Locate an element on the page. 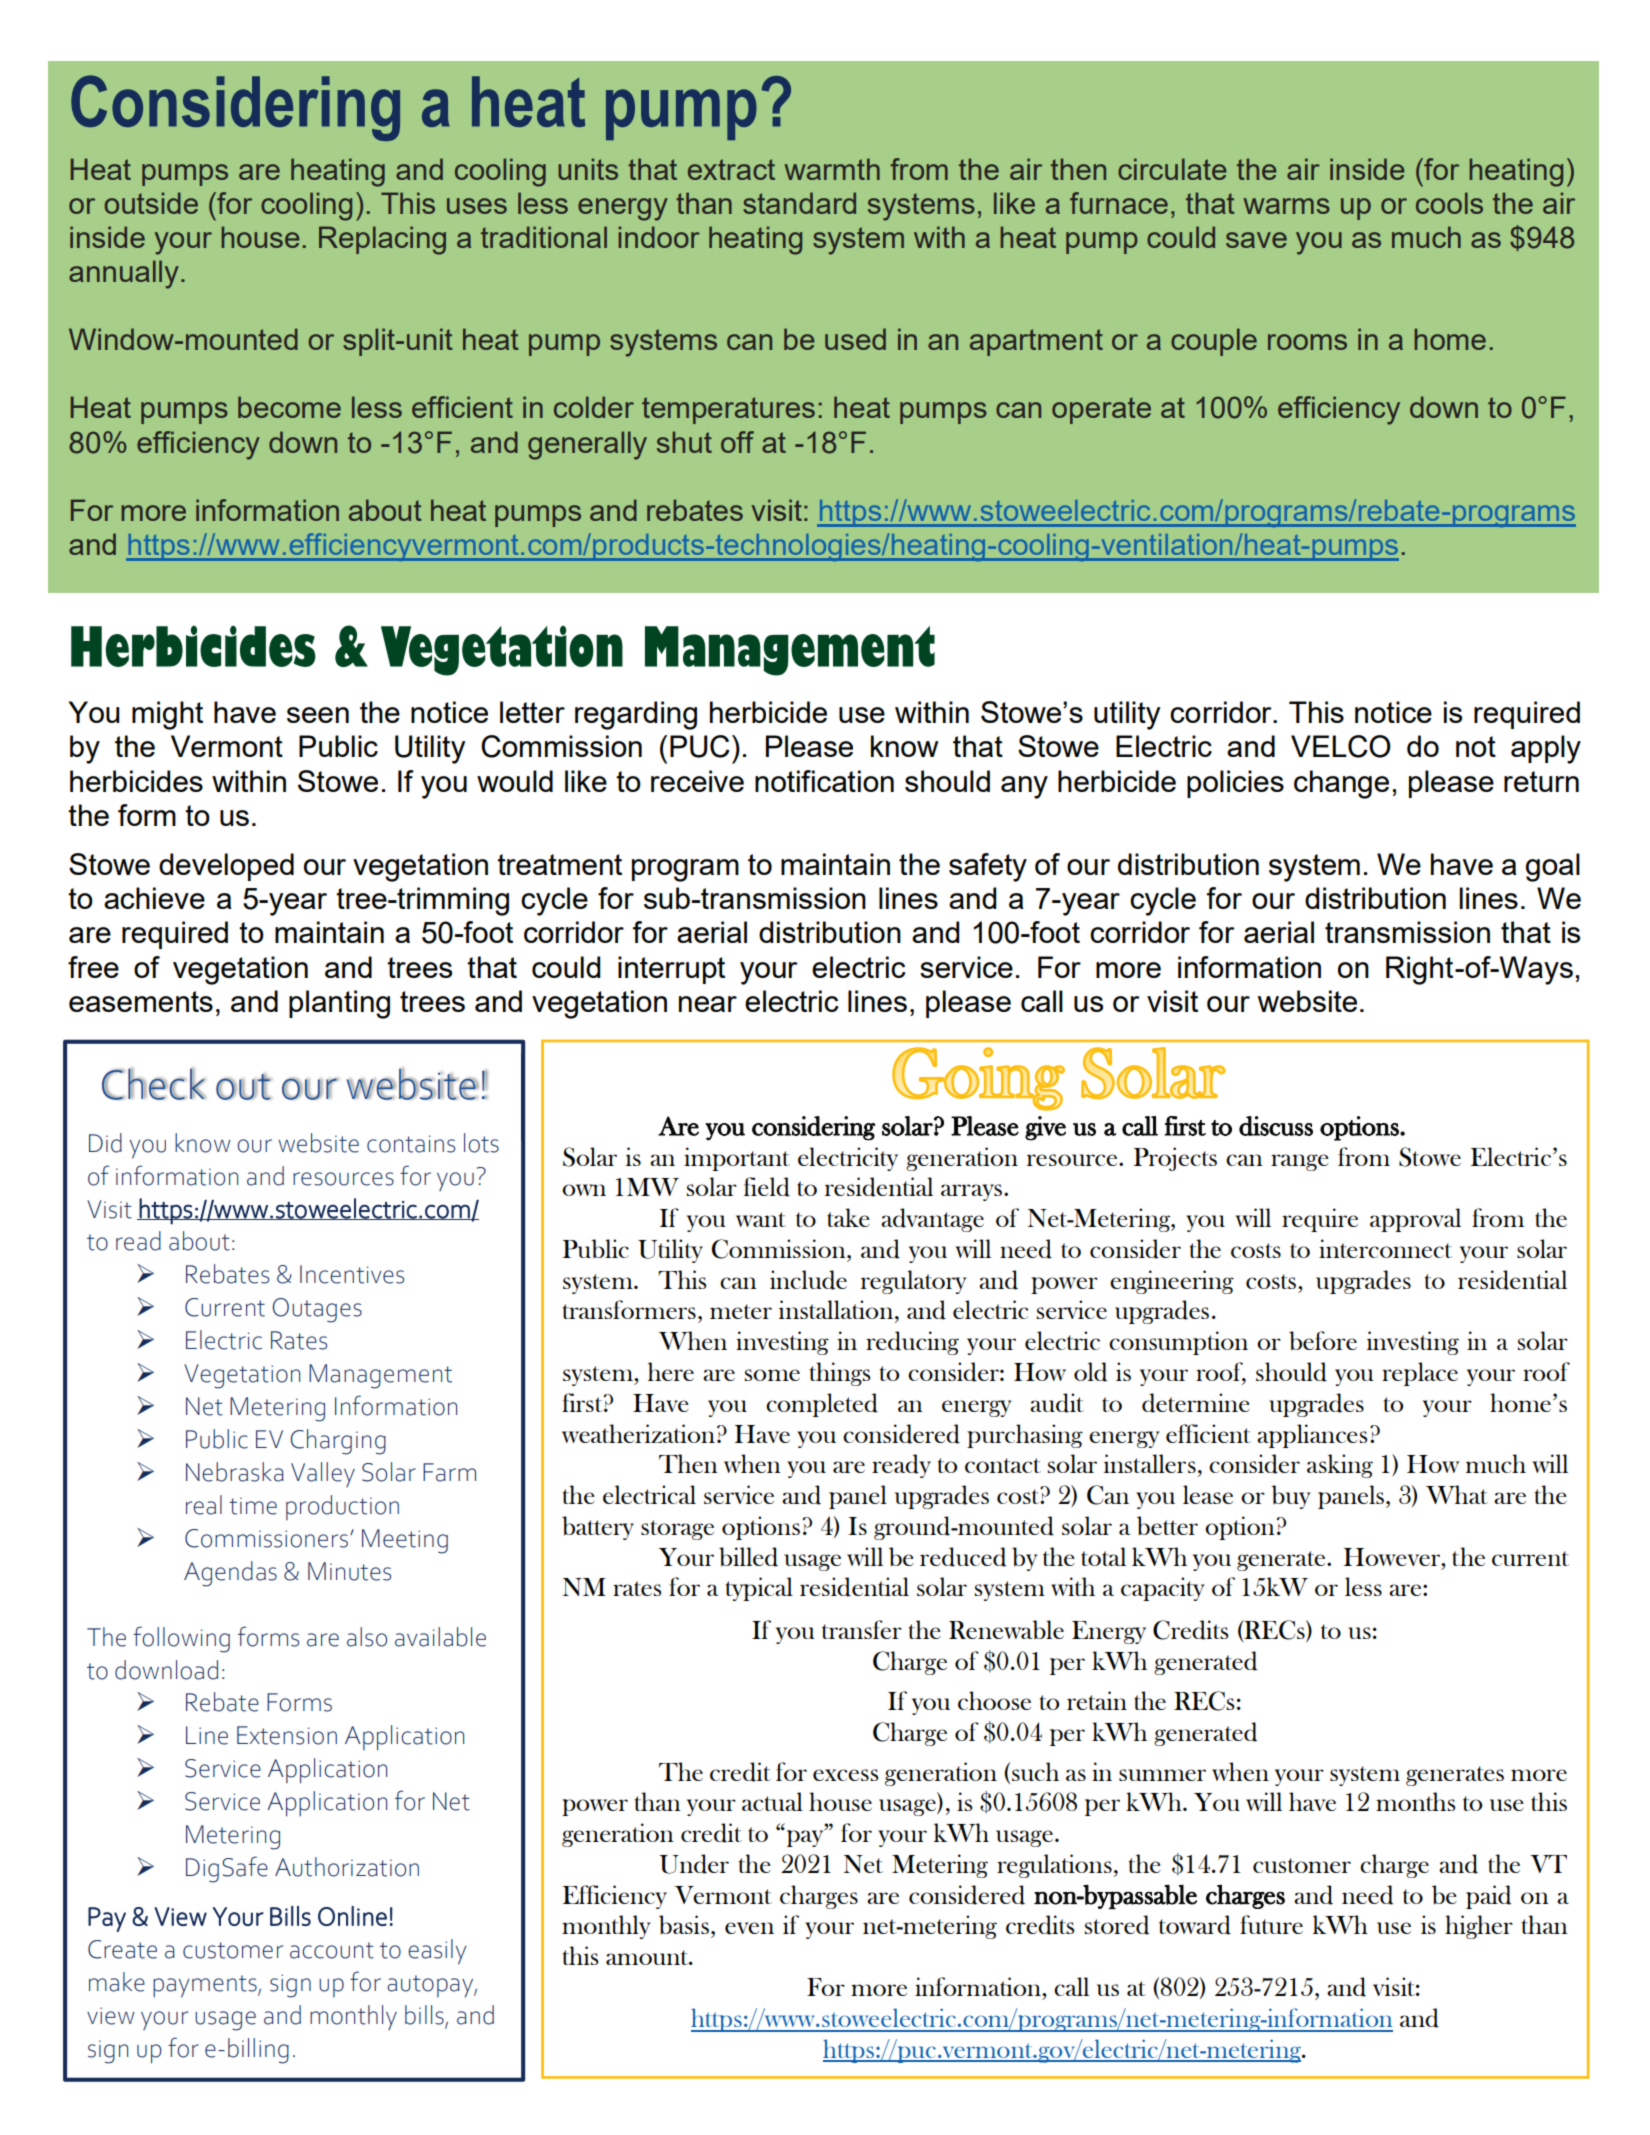  Check is located at coordinates (154, 1084).
